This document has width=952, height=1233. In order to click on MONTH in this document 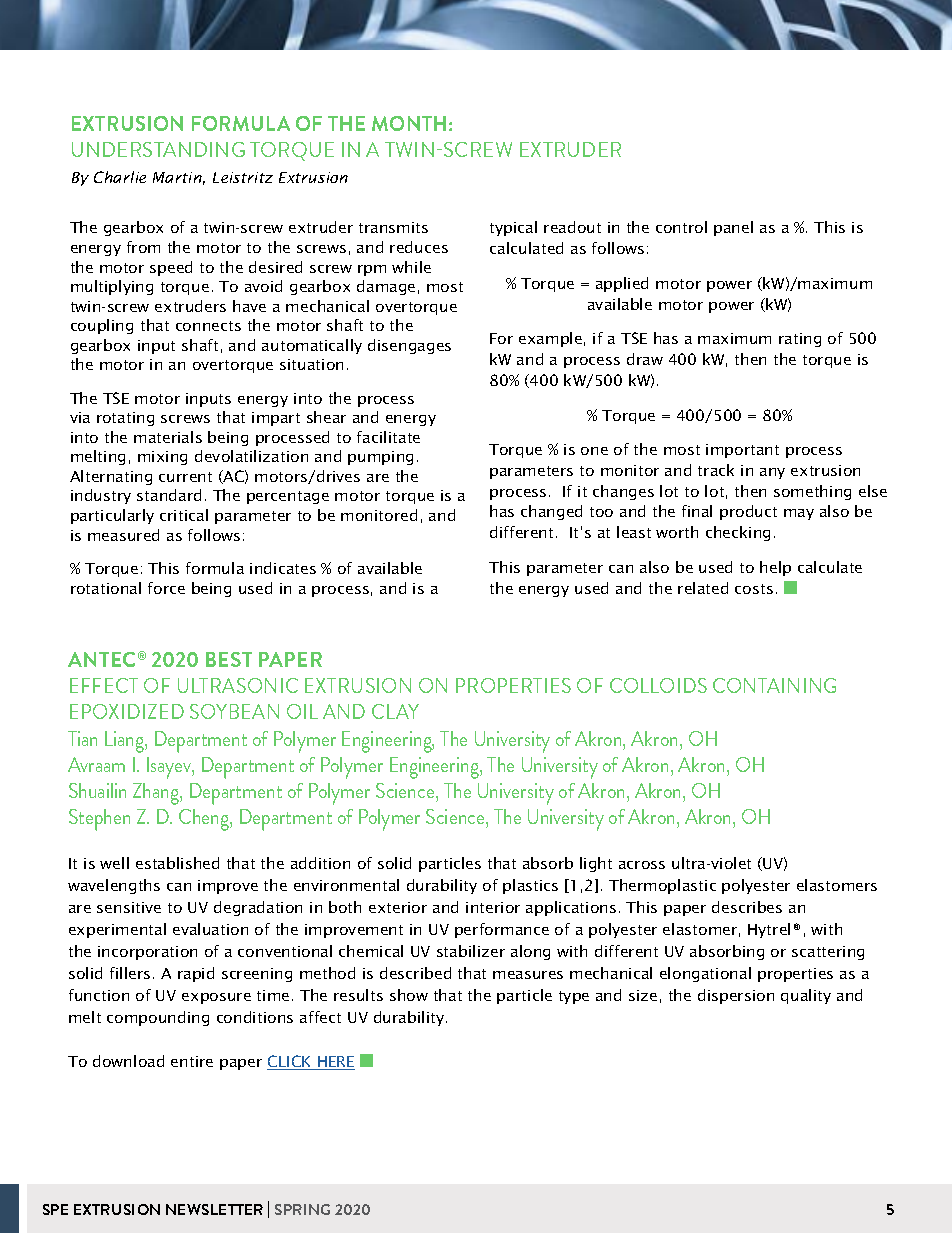, I will do `click(409, 123)`.
